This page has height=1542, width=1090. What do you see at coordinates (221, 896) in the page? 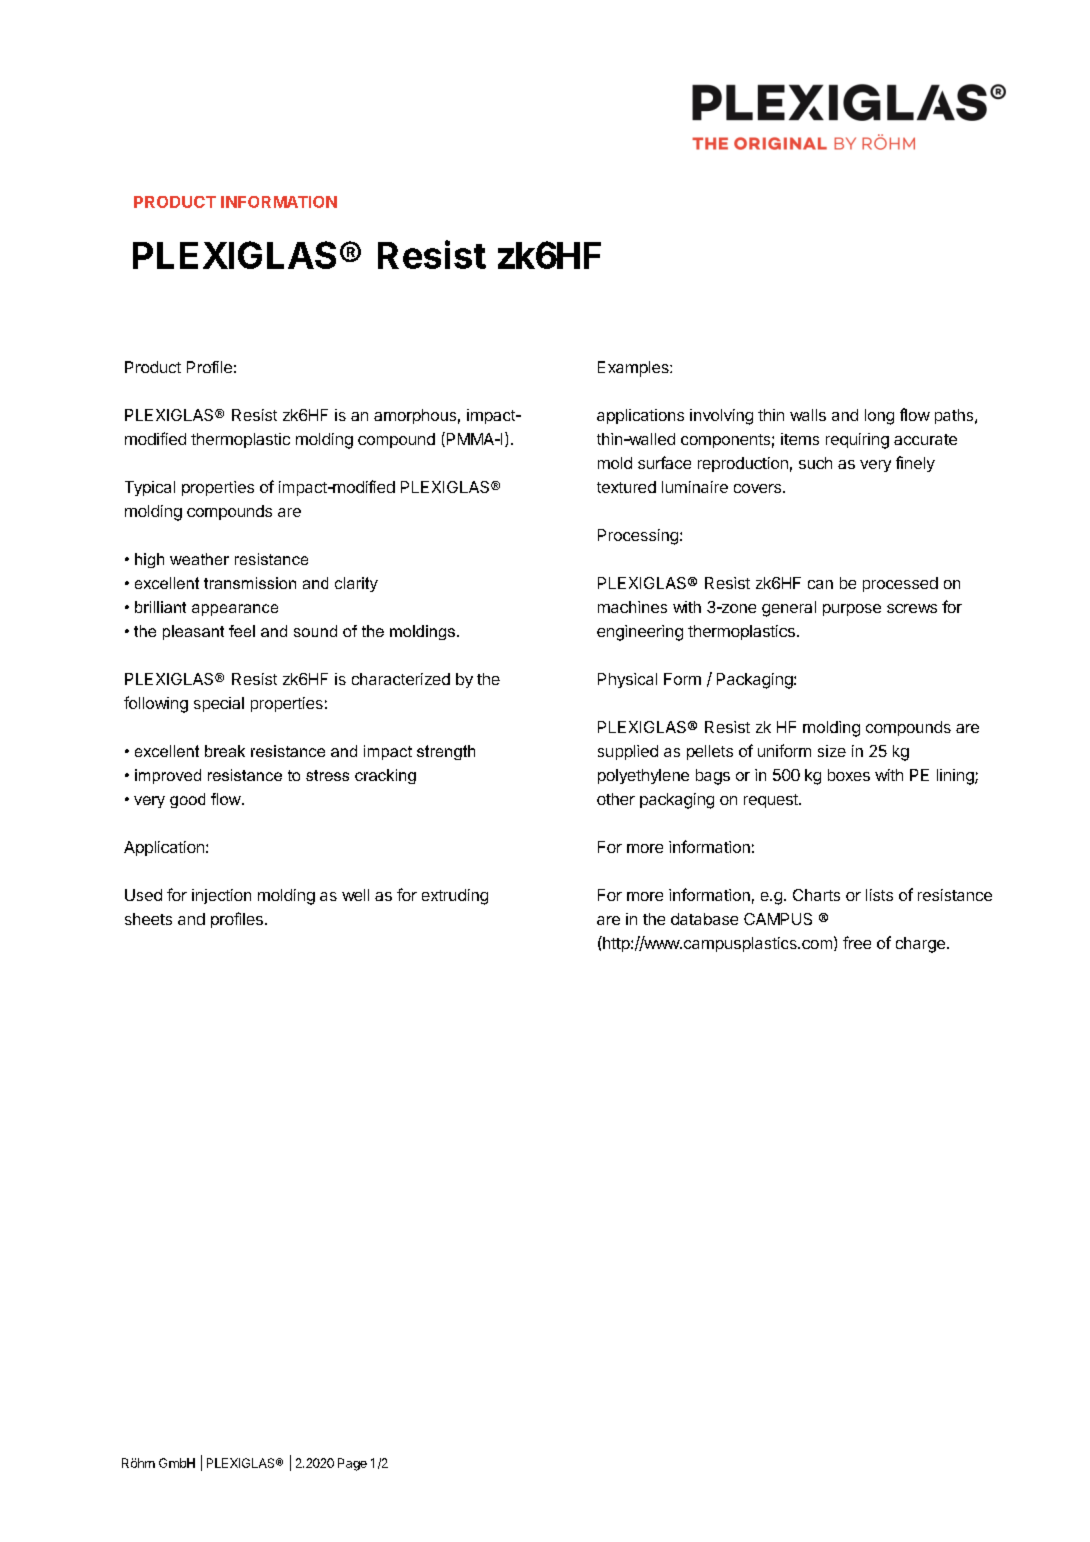
I see `injection` at bounding box center [221, 896].
